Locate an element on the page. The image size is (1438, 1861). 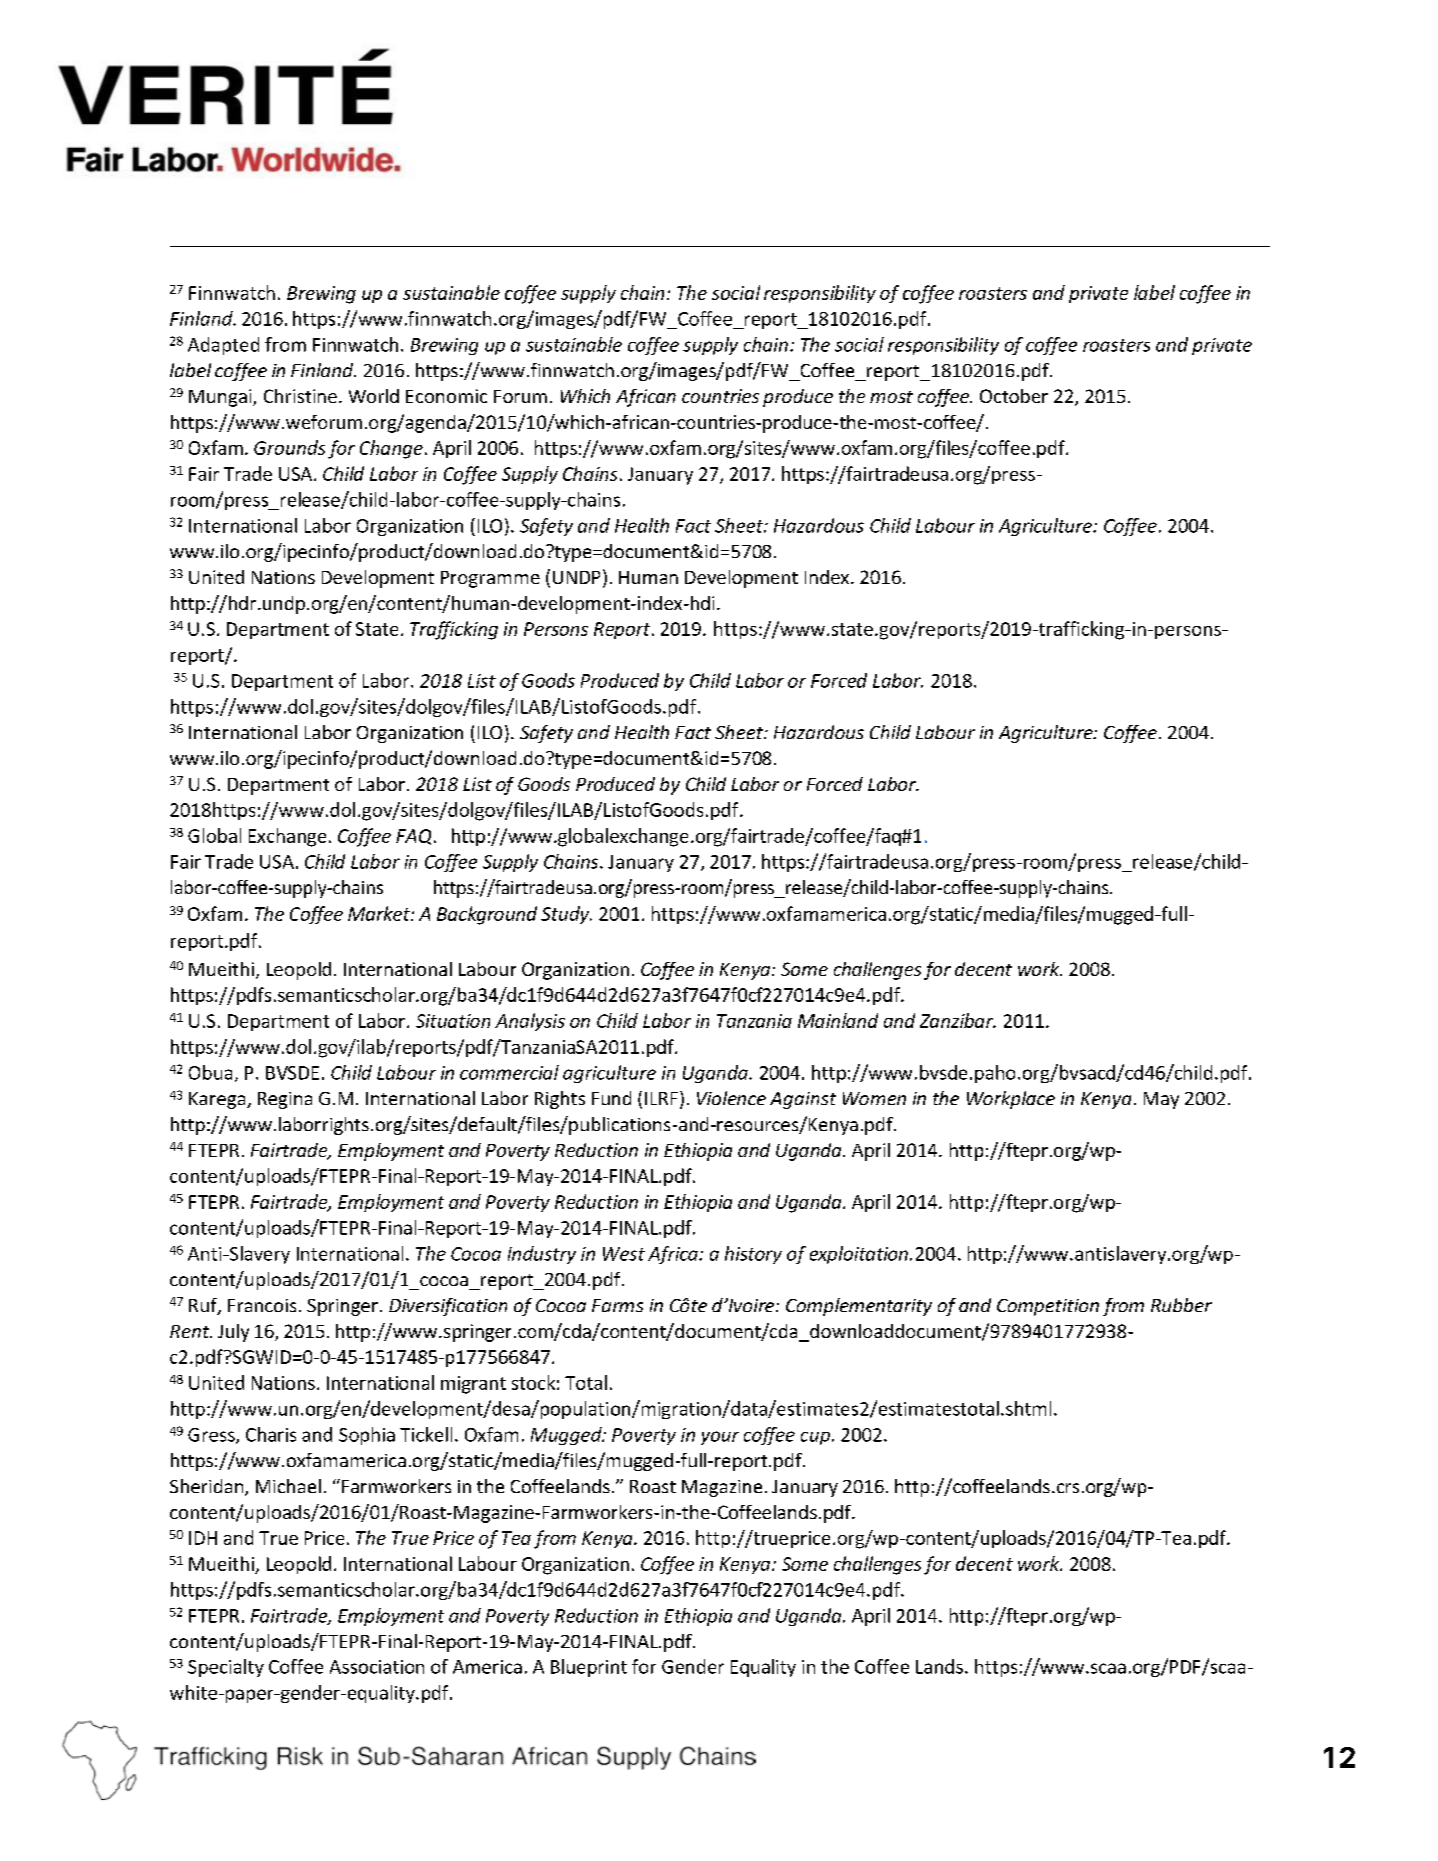
Competition is located at coordinates (1048, 1307).
